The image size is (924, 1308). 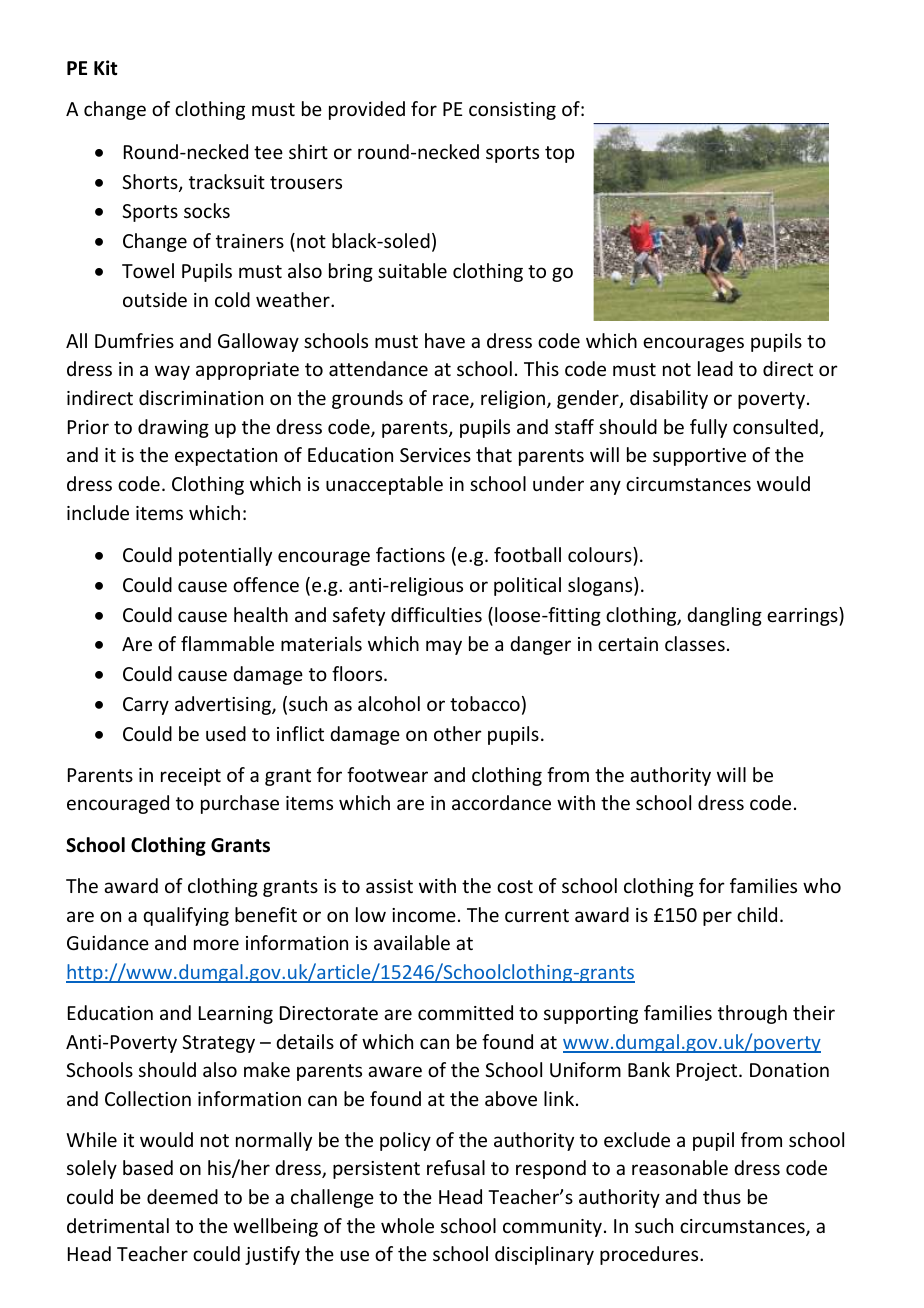 I want to click on race, so click(x=452, y=401).
